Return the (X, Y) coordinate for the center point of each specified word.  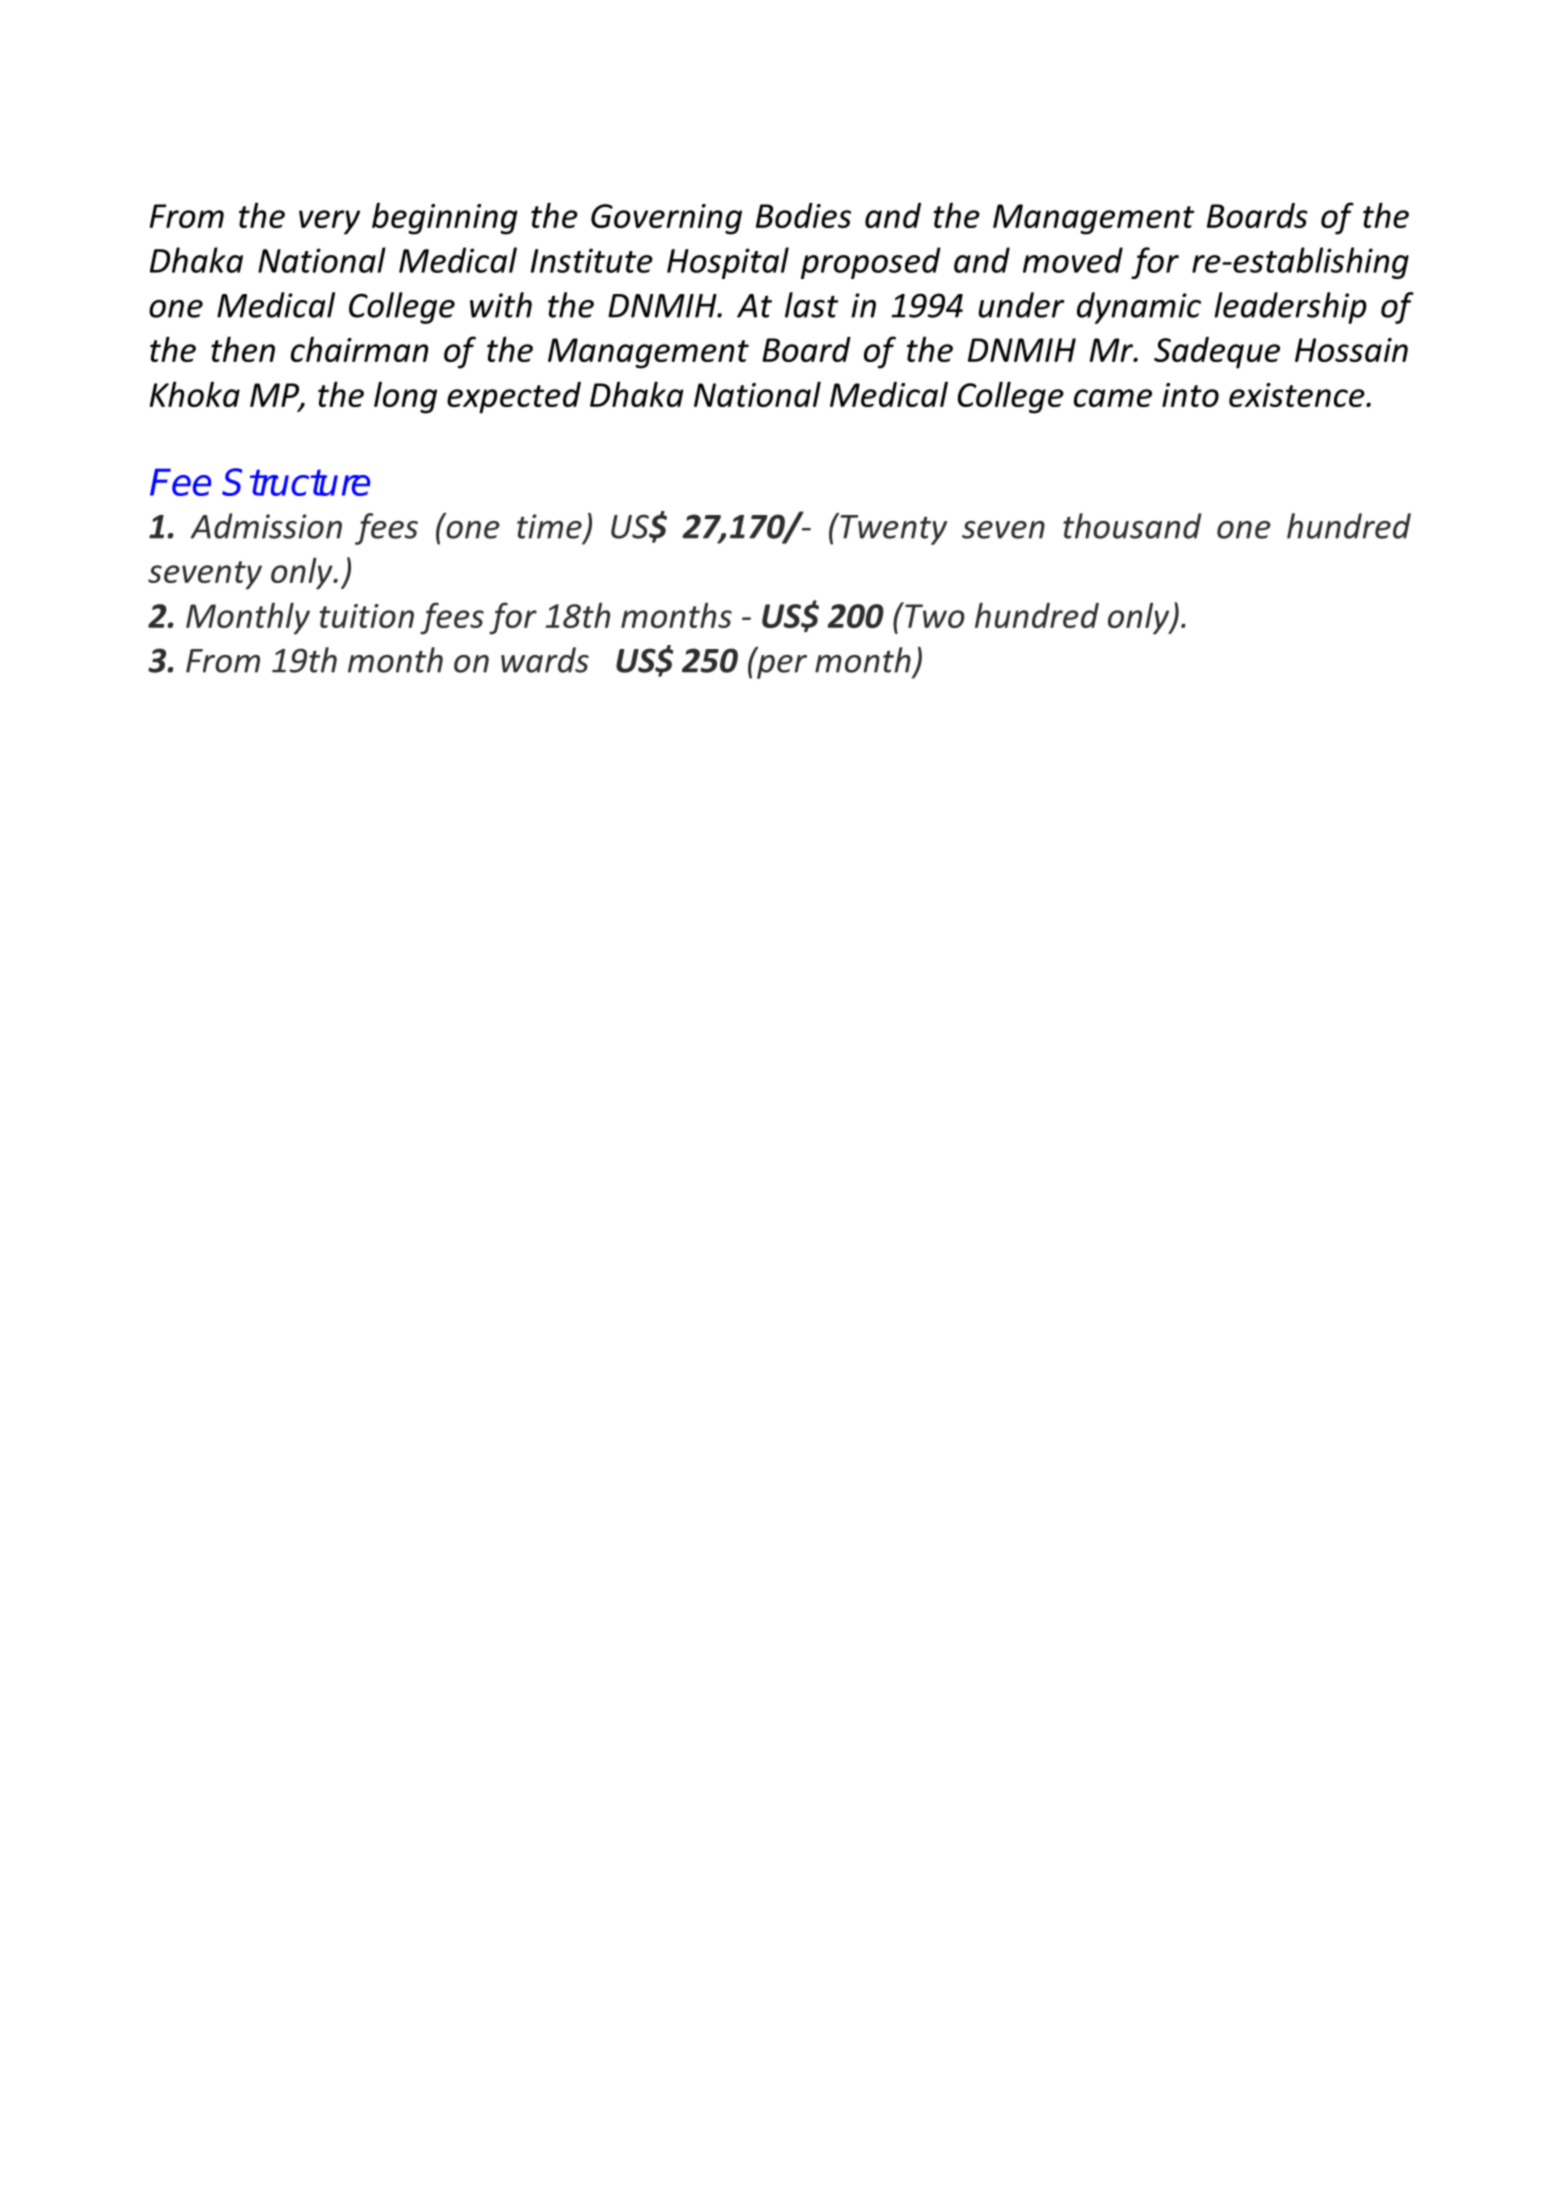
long (405, 397)
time (549, 526)
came (1113, 398)
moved (1073, 260)
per (781, 665)
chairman (359, 349)
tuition (367, 616)
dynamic (1139, 308)
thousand (1132, 526)
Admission (266, 526)
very (329, 222)
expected (514, 398)
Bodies (803, 215)
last (811, 305)
